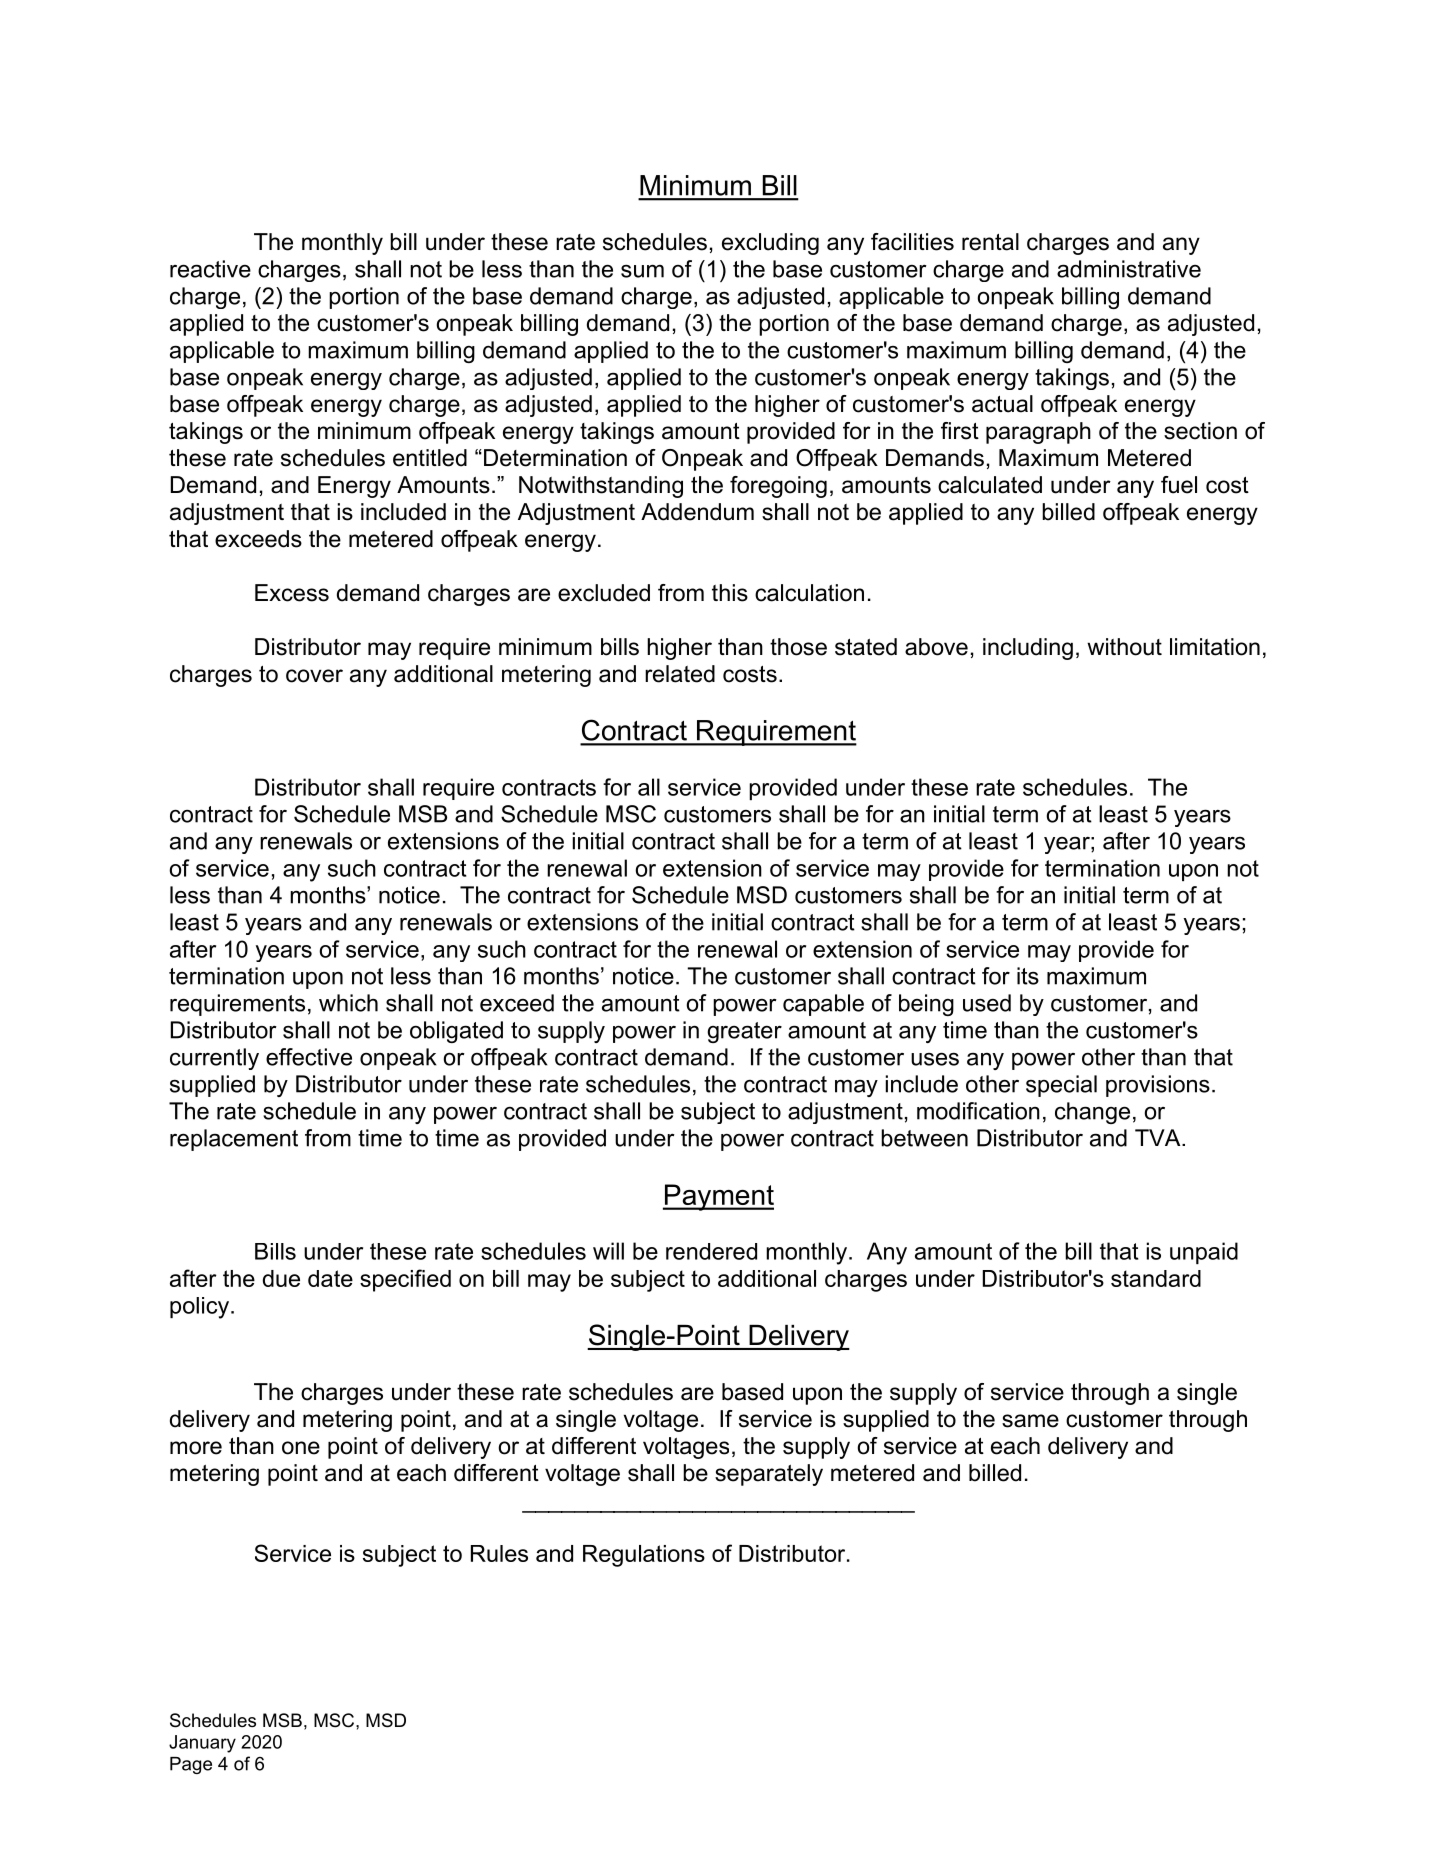 The height and width of the screenshot is (1859, 1437). I want to click on Regulations, so click(644, 1556).
